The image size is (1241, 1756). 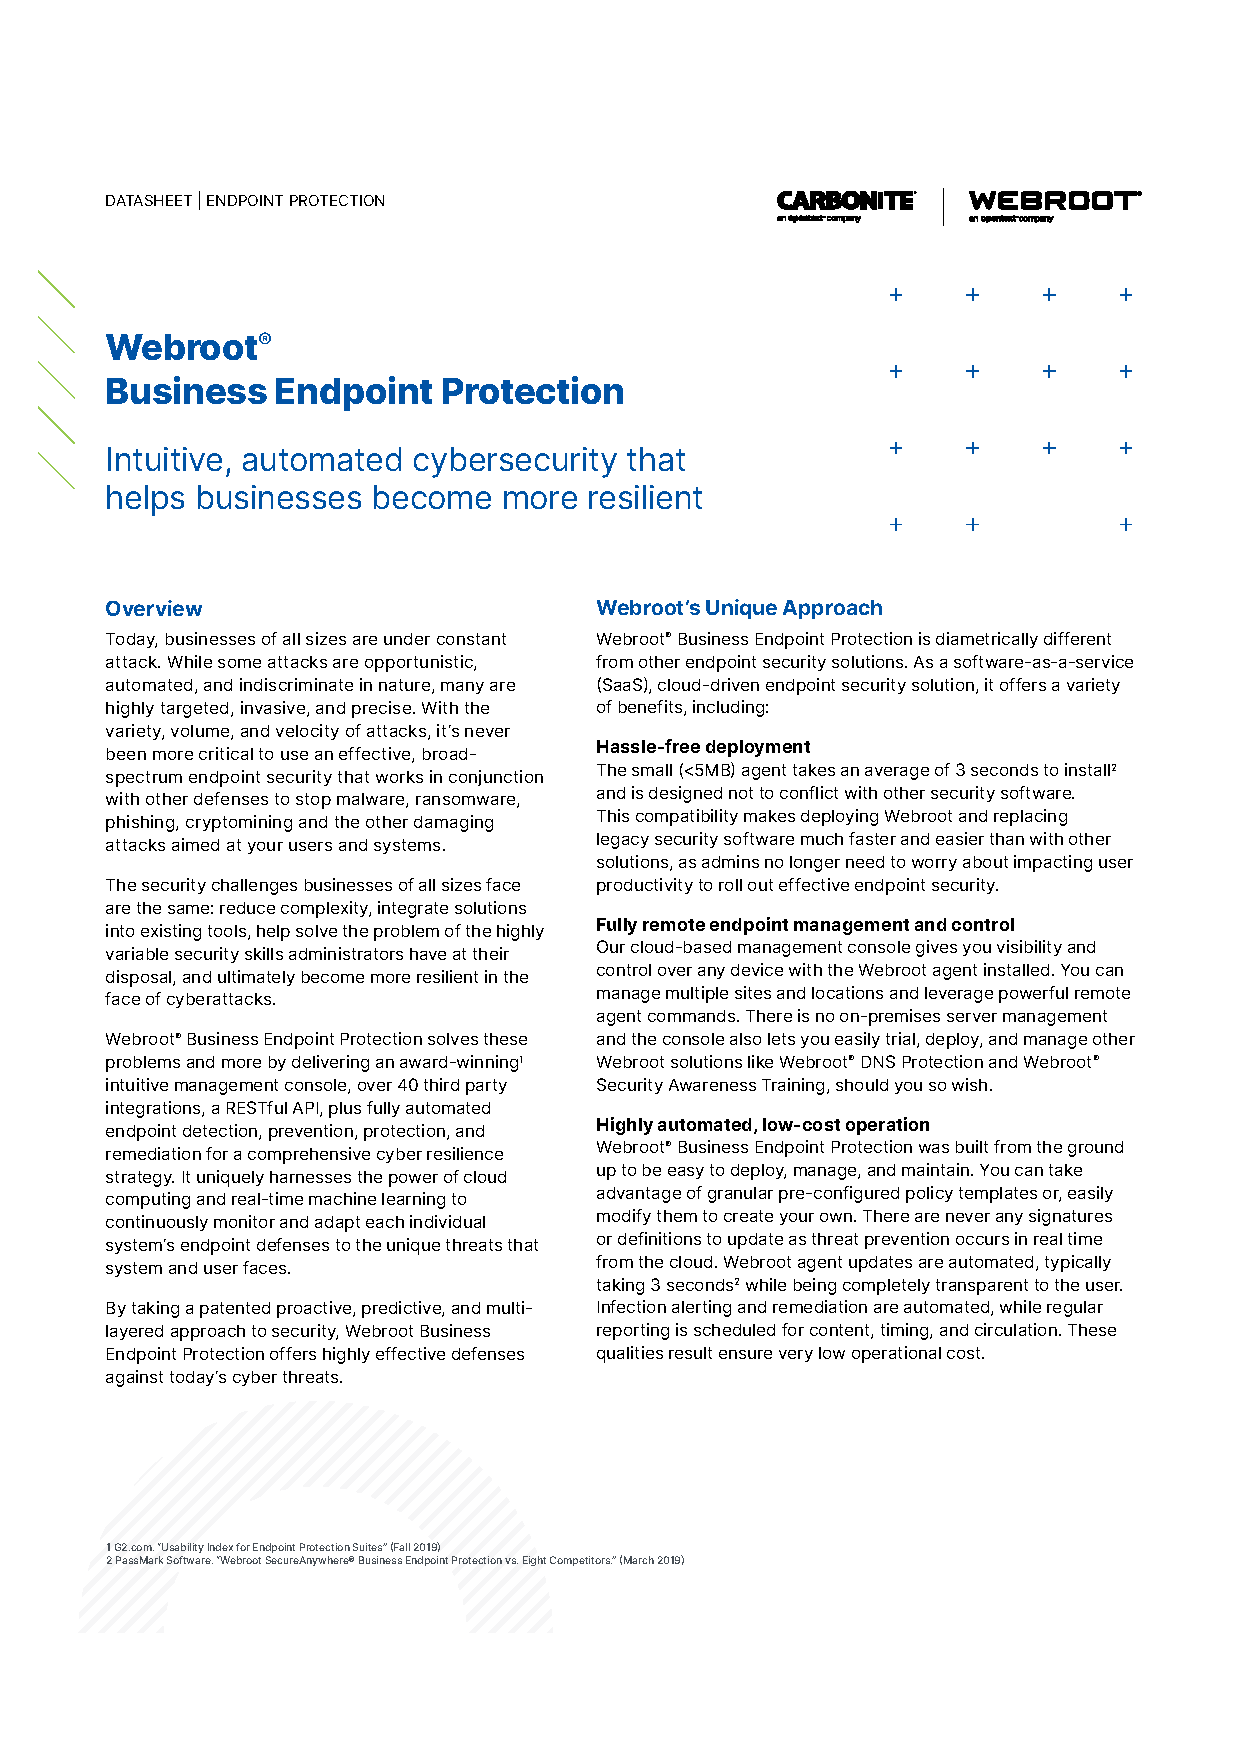 I want to click on circulation, so click(x=1016, y=1329).
